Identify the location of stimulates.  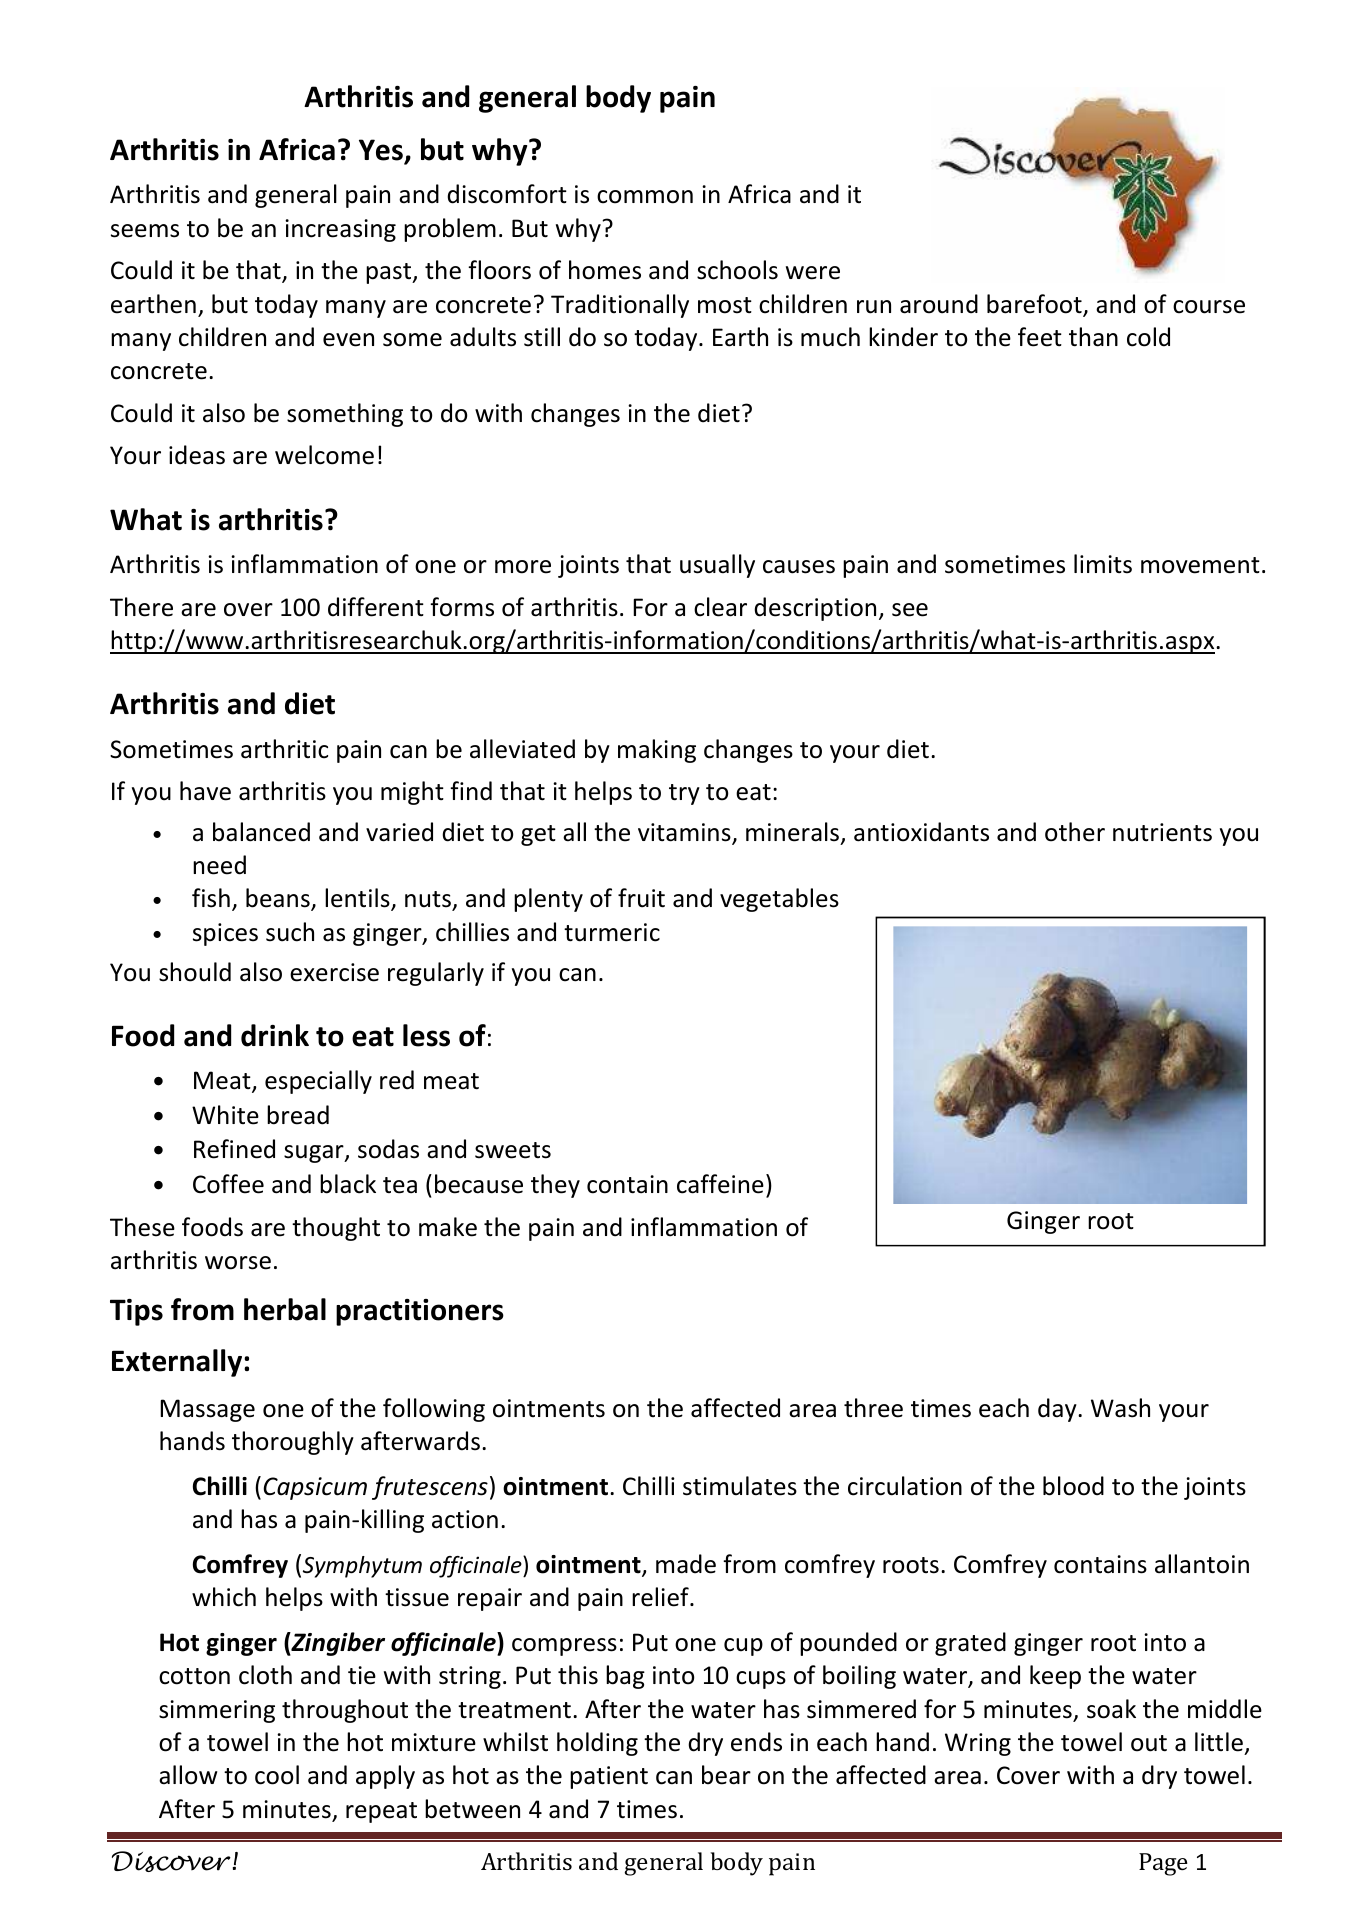
(740, 1486).
